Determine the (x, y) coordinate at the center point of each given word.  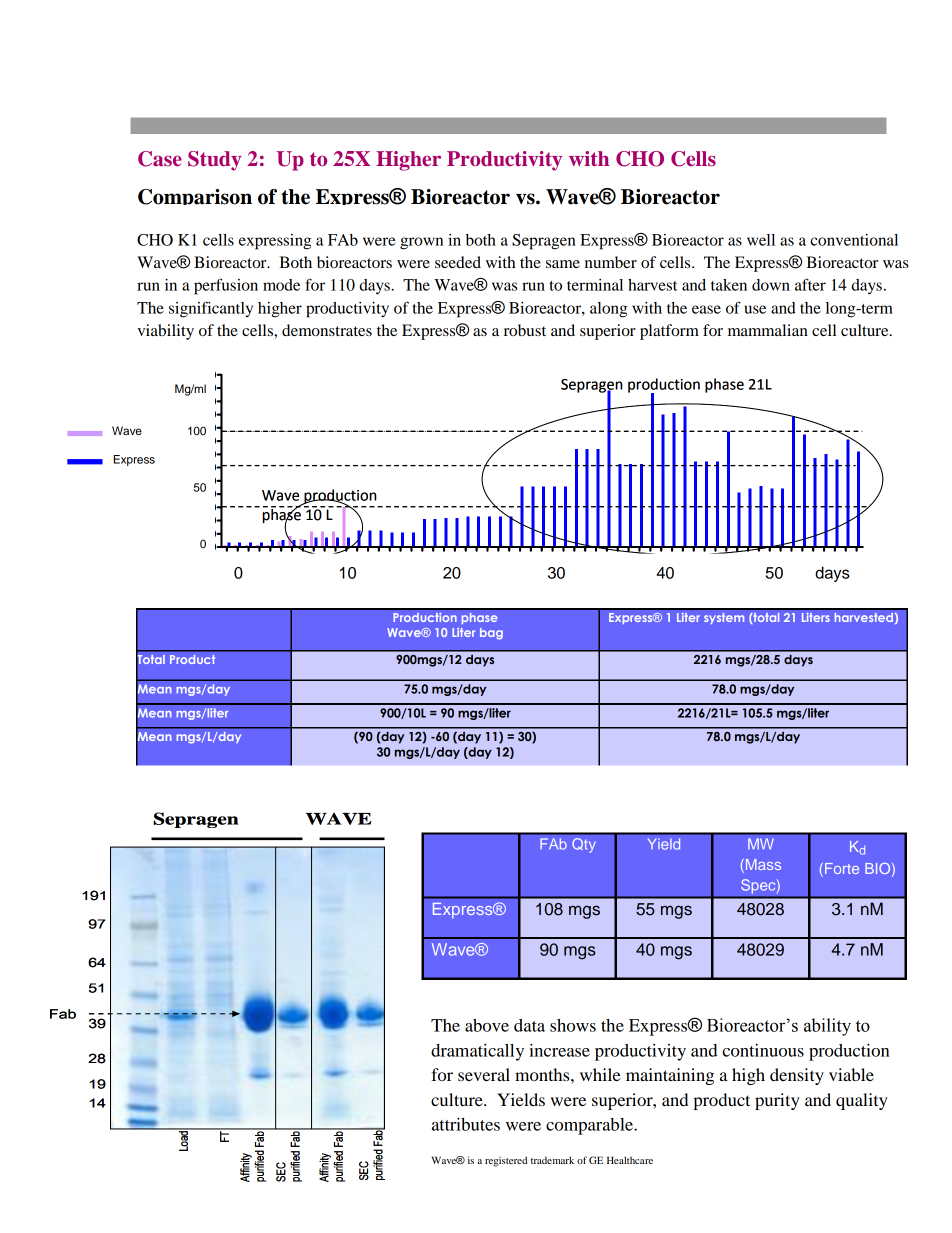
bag (491, 634)
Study (215, 161)
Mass (762, 866)
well (761, 240)
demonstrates (327, 330)
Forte (842, 868)
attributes (466, 1124)
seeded (458, 262)
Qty (584, 845)
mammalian (768, 330)
